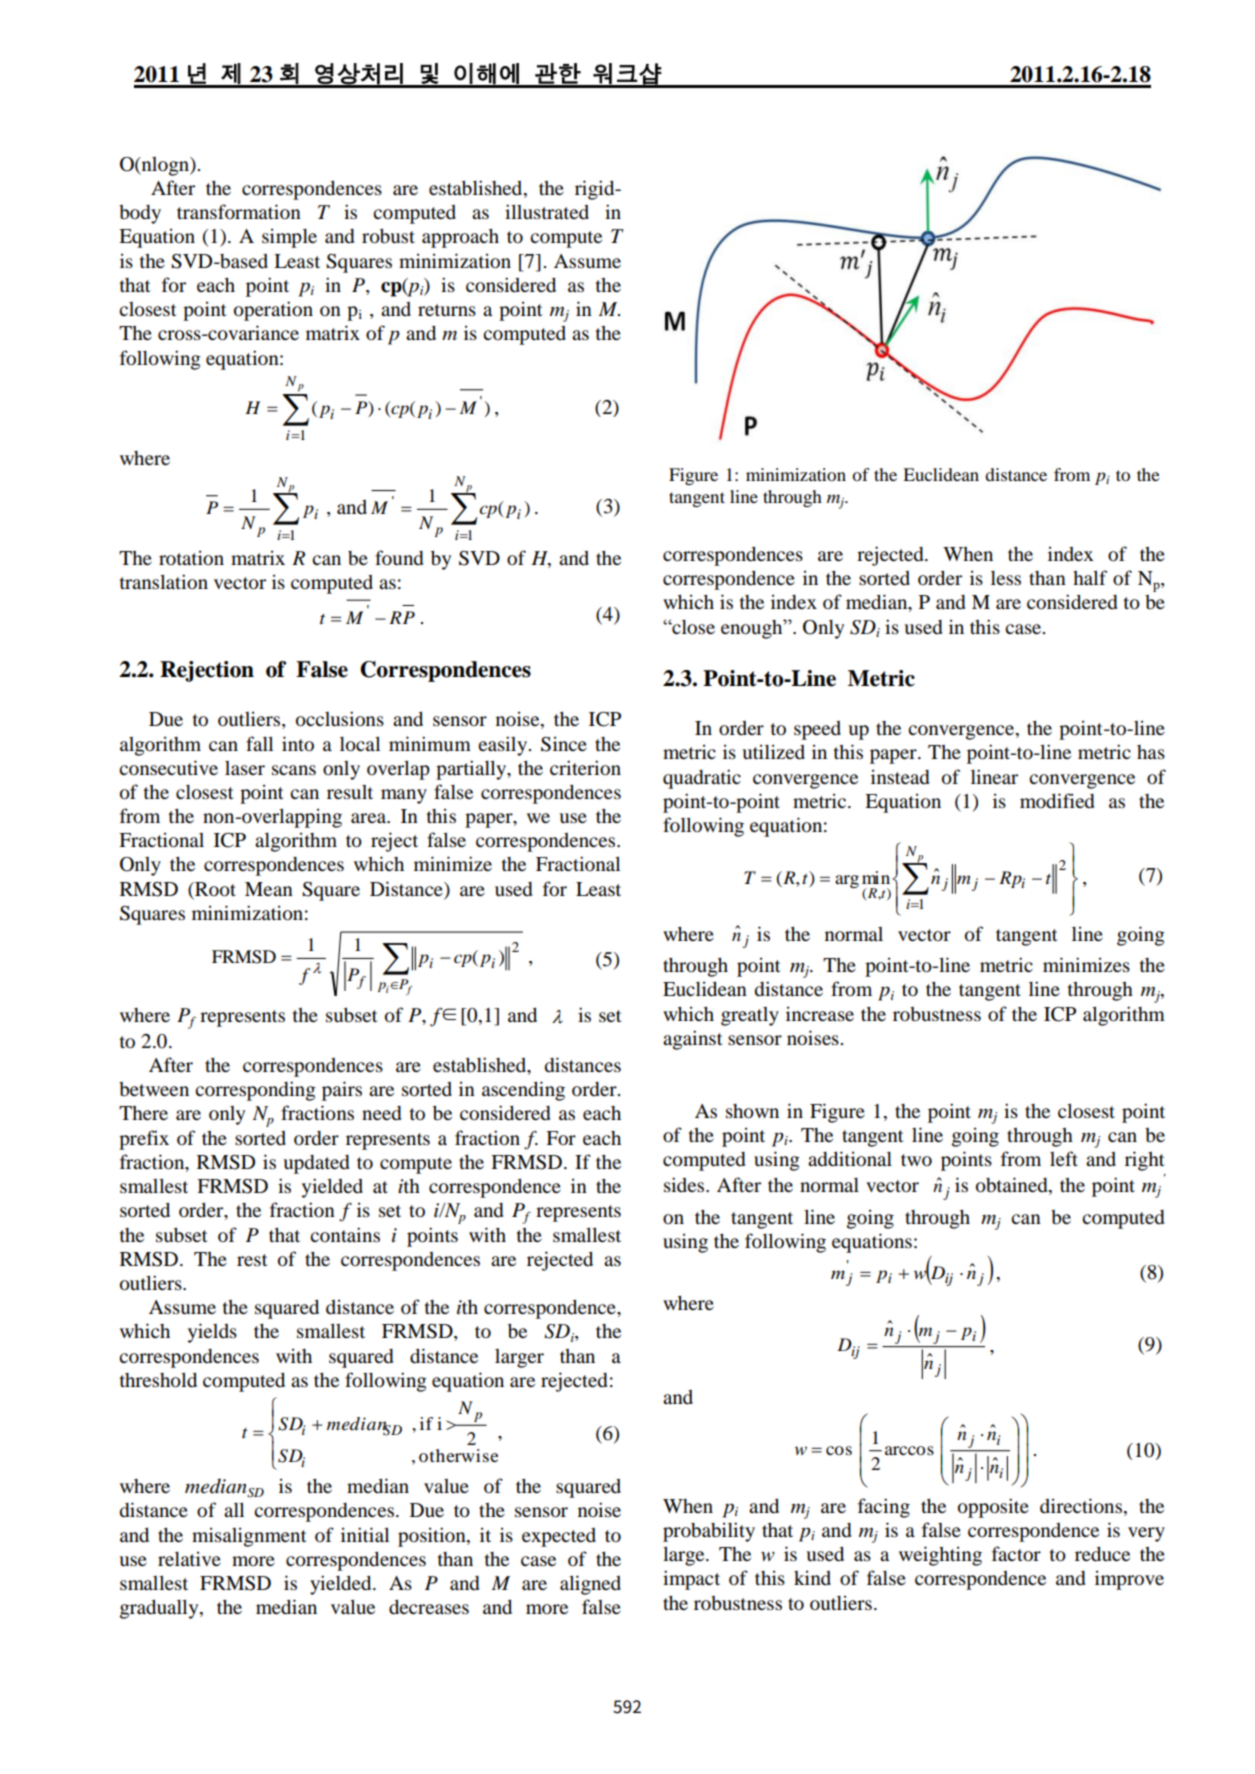 The width and height of the image is (1255, 1774). Describe the element at coordinates (1057, 801) in the image. I see `modified` at that location.
